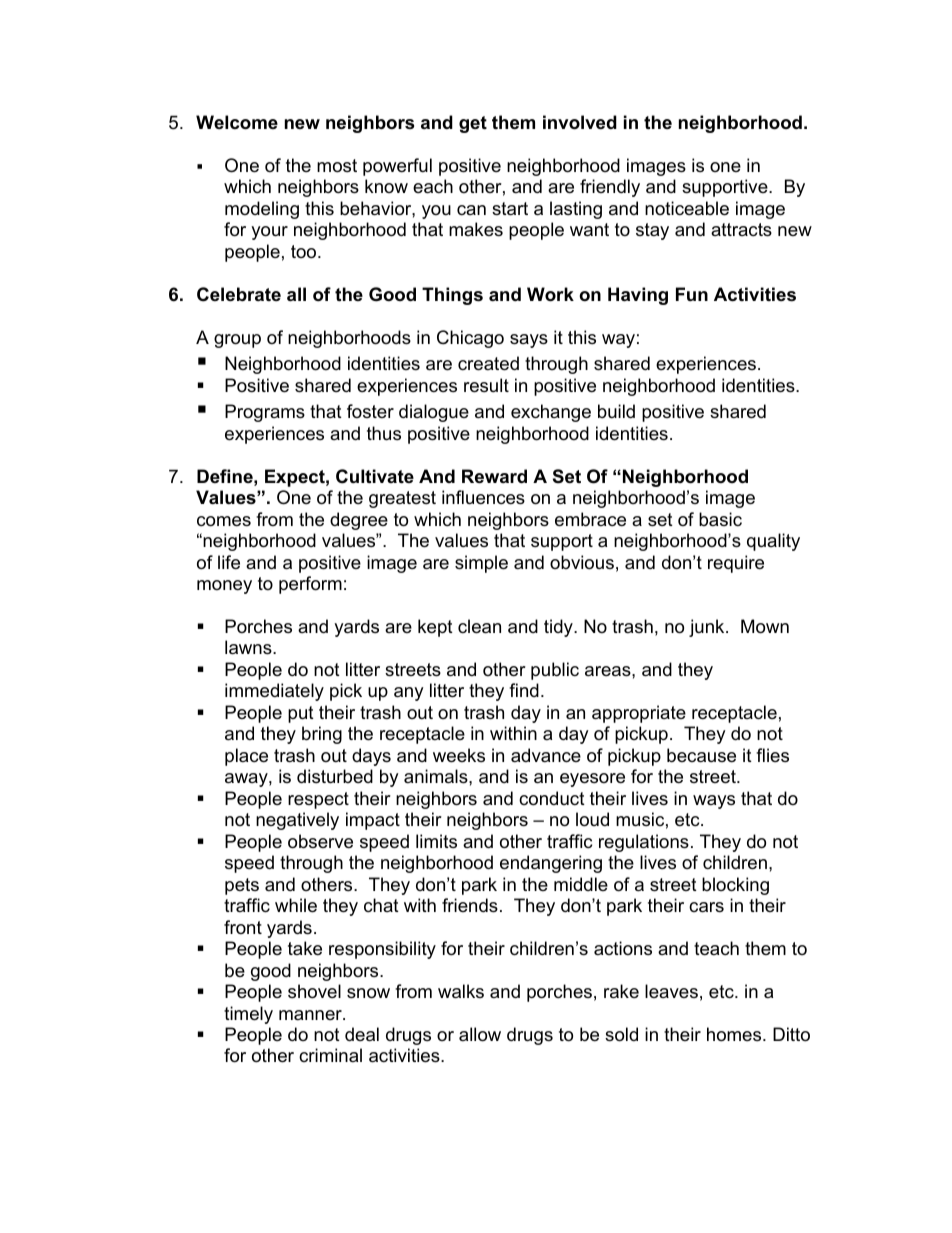 Image resolution: width=952 pixels, height=1233 pixels. What do you see at coordinates (301, 714) in the image?
I see `put` at bounding box center [301, 714].
